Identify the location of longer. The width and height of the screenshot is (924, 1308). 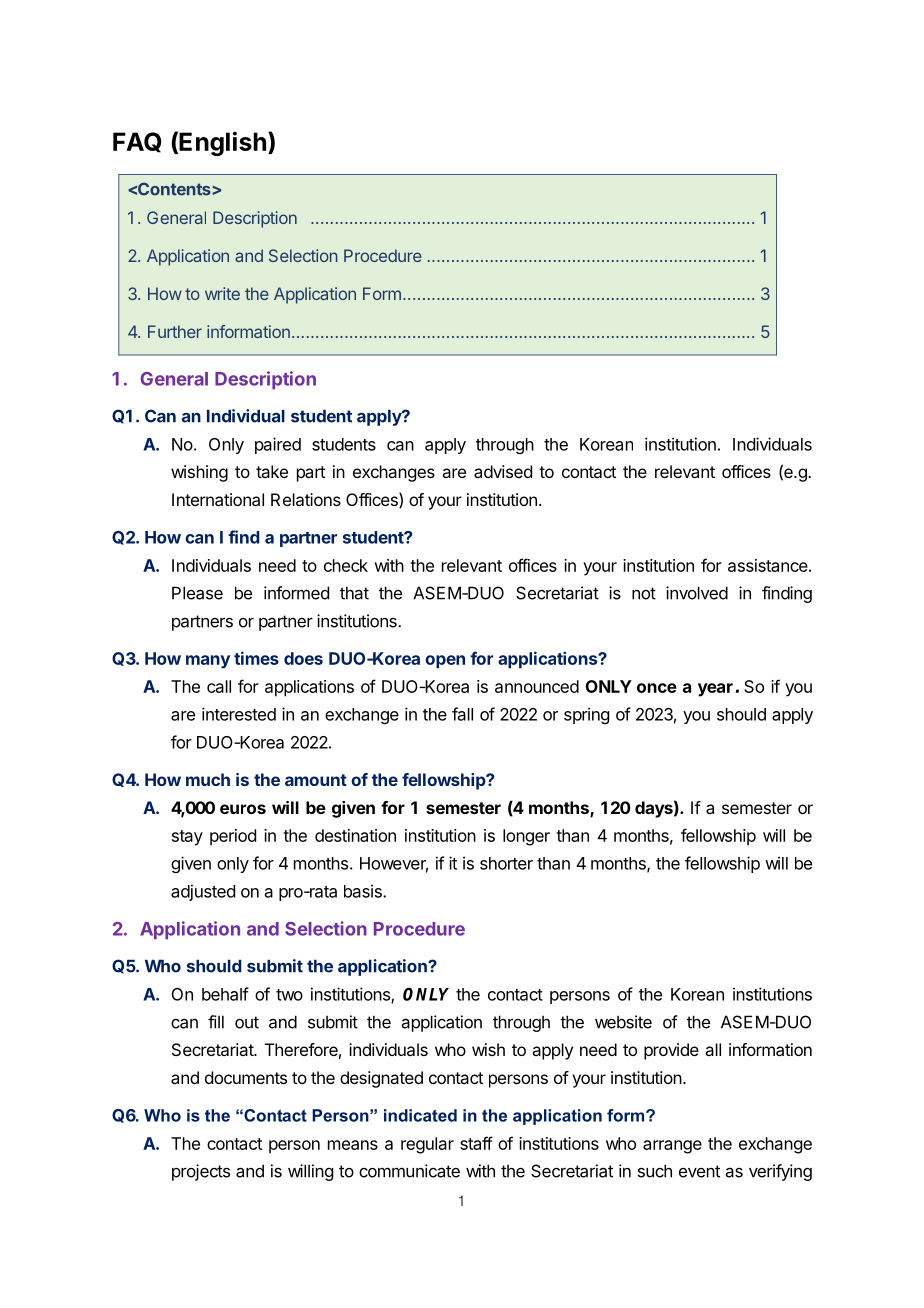
(526, 837).
